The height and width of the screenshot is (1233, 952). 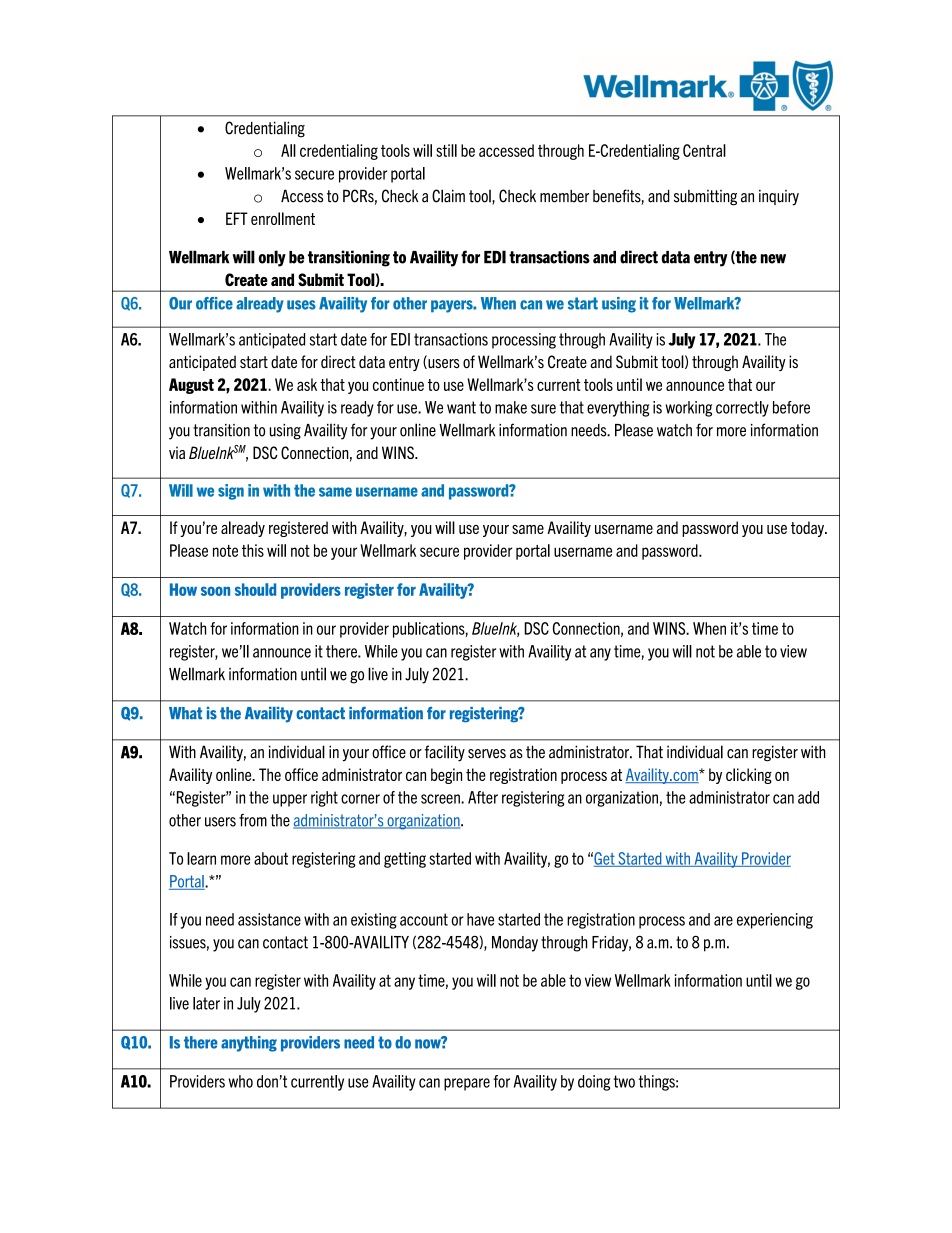 What do you see at coordinates (809, 529) in the screenshot?
I see `today` at bounding box center [809, 529].
